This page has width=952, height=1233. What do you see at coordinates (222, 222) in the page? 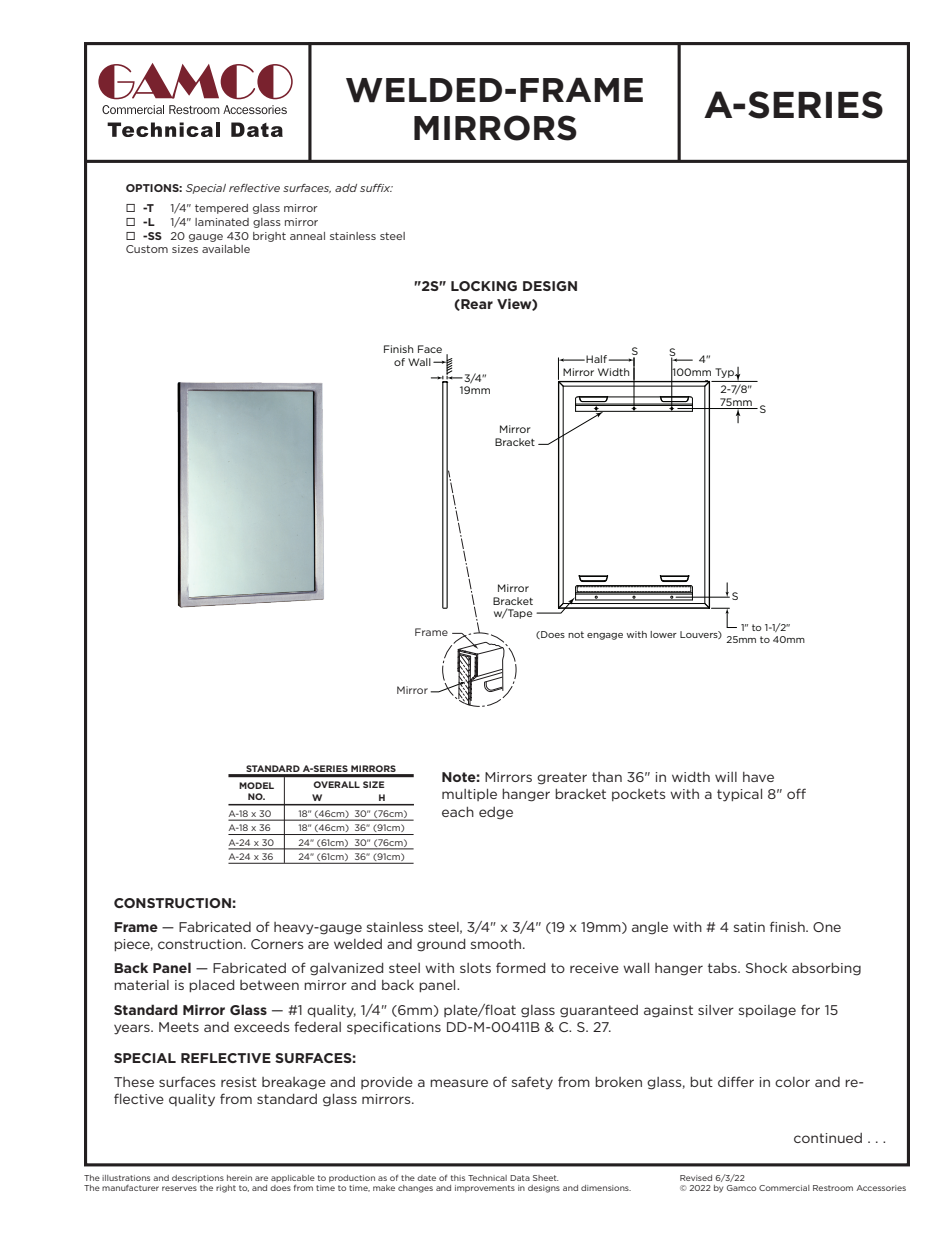
I see `laminated` at bounding box center [222, 222].
